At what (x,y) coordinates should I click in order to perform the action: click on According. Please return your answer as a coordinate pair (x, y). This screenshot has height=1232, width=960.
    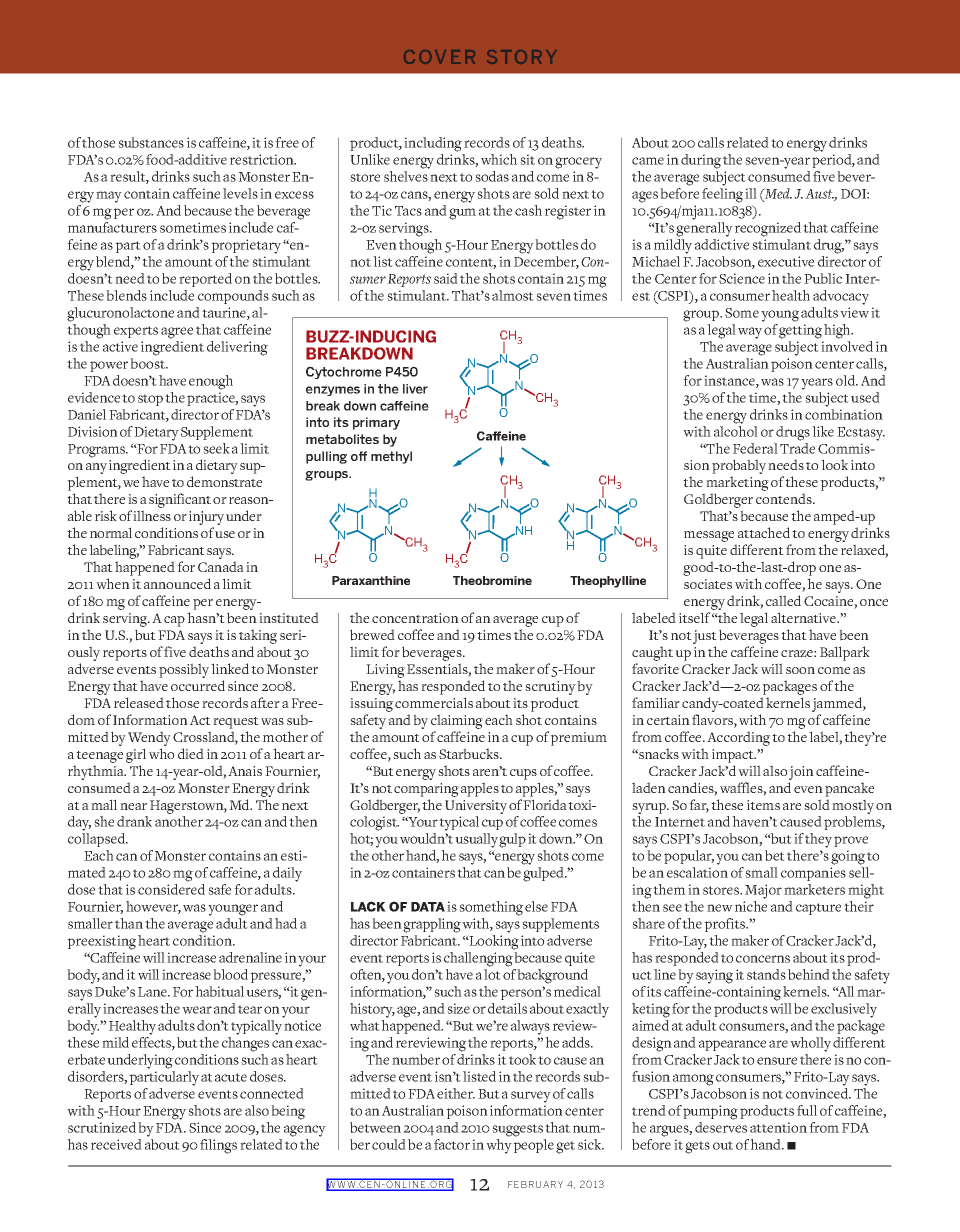
    Looking at the image, I should click on (738, 738).
